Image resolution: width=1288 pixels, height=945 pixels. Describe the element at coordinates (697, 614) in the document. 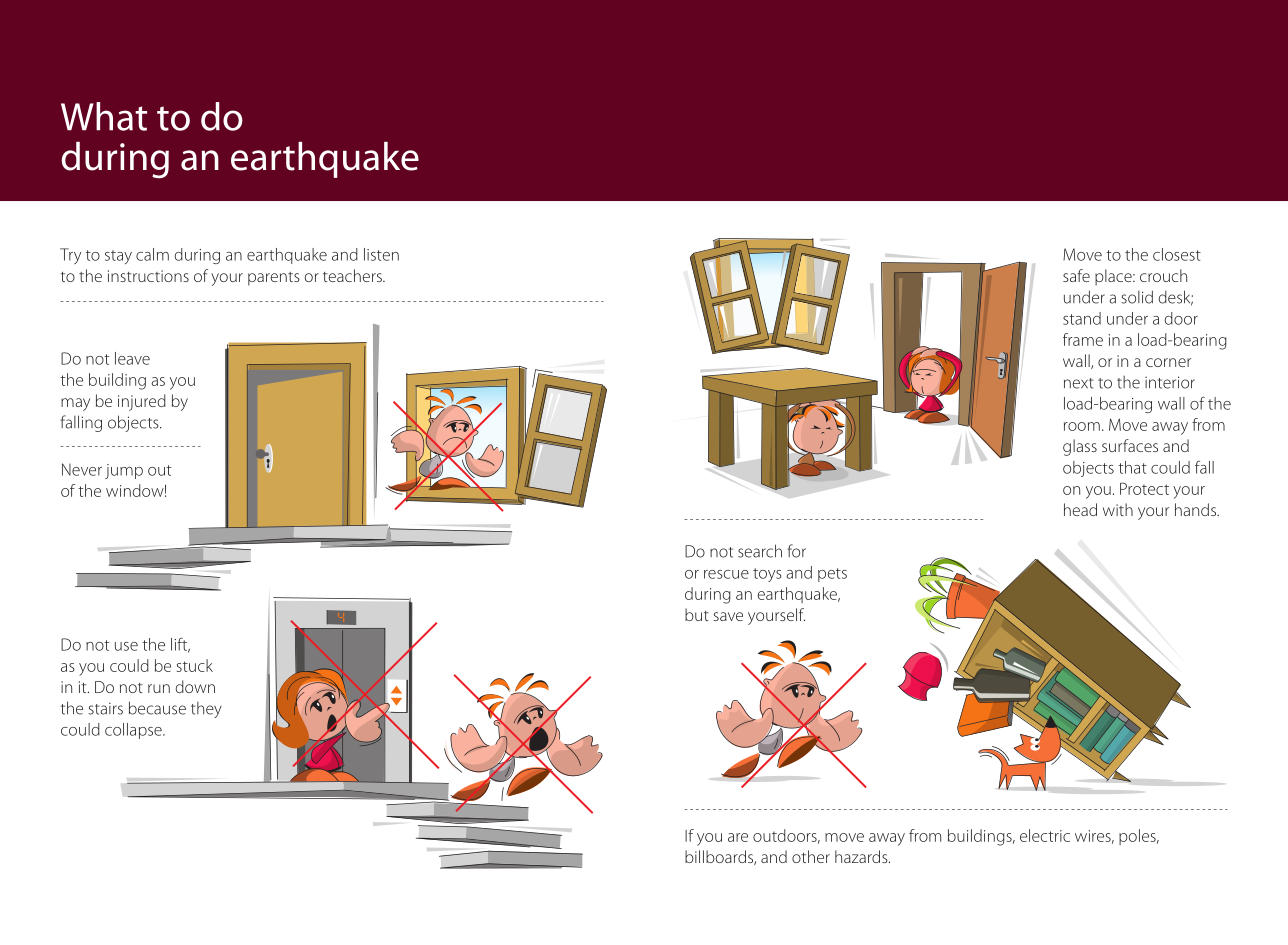

I see `but` at that location.
